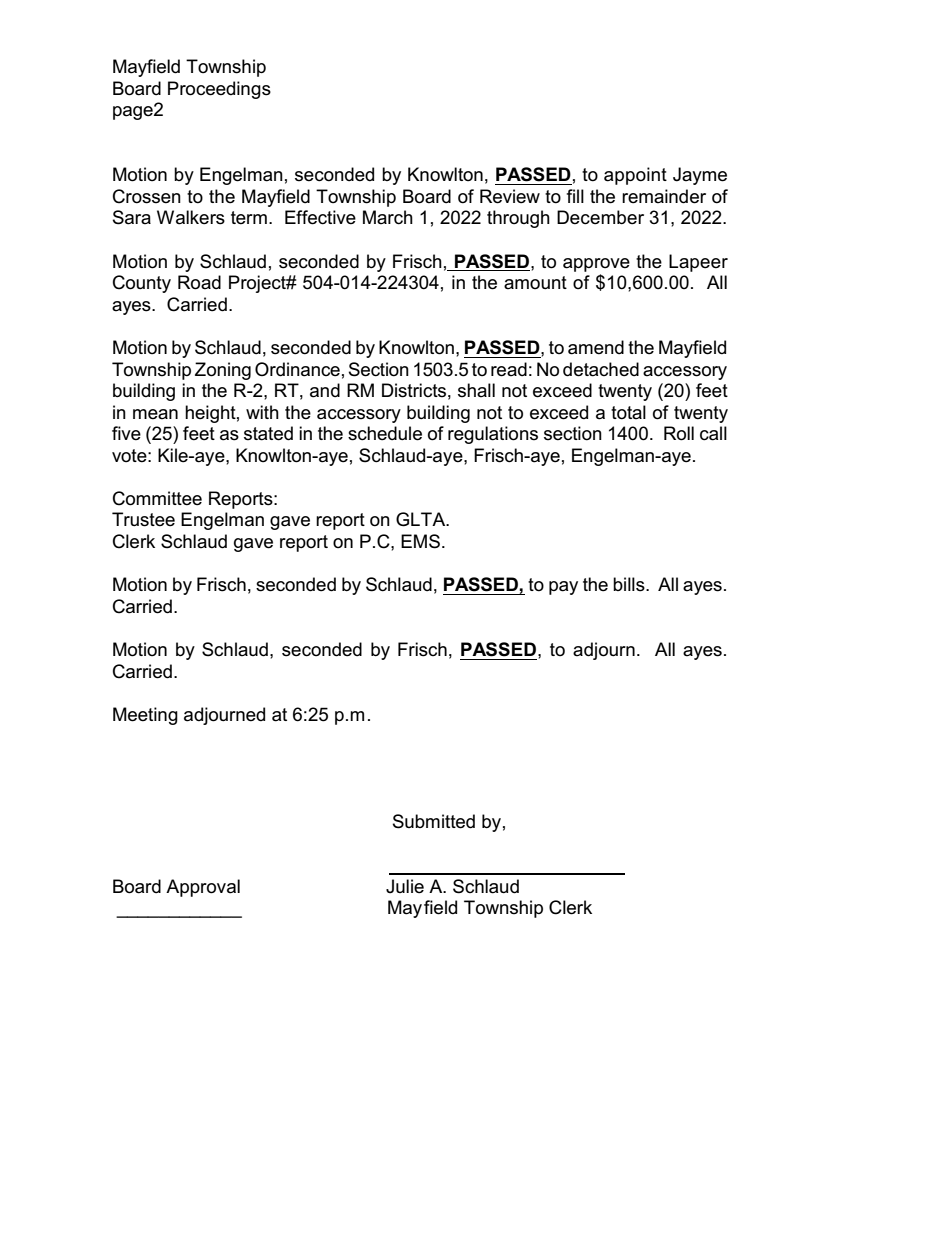 The width and height of the page is (952, 1233). I want to click on Review, so click(510, 196).
